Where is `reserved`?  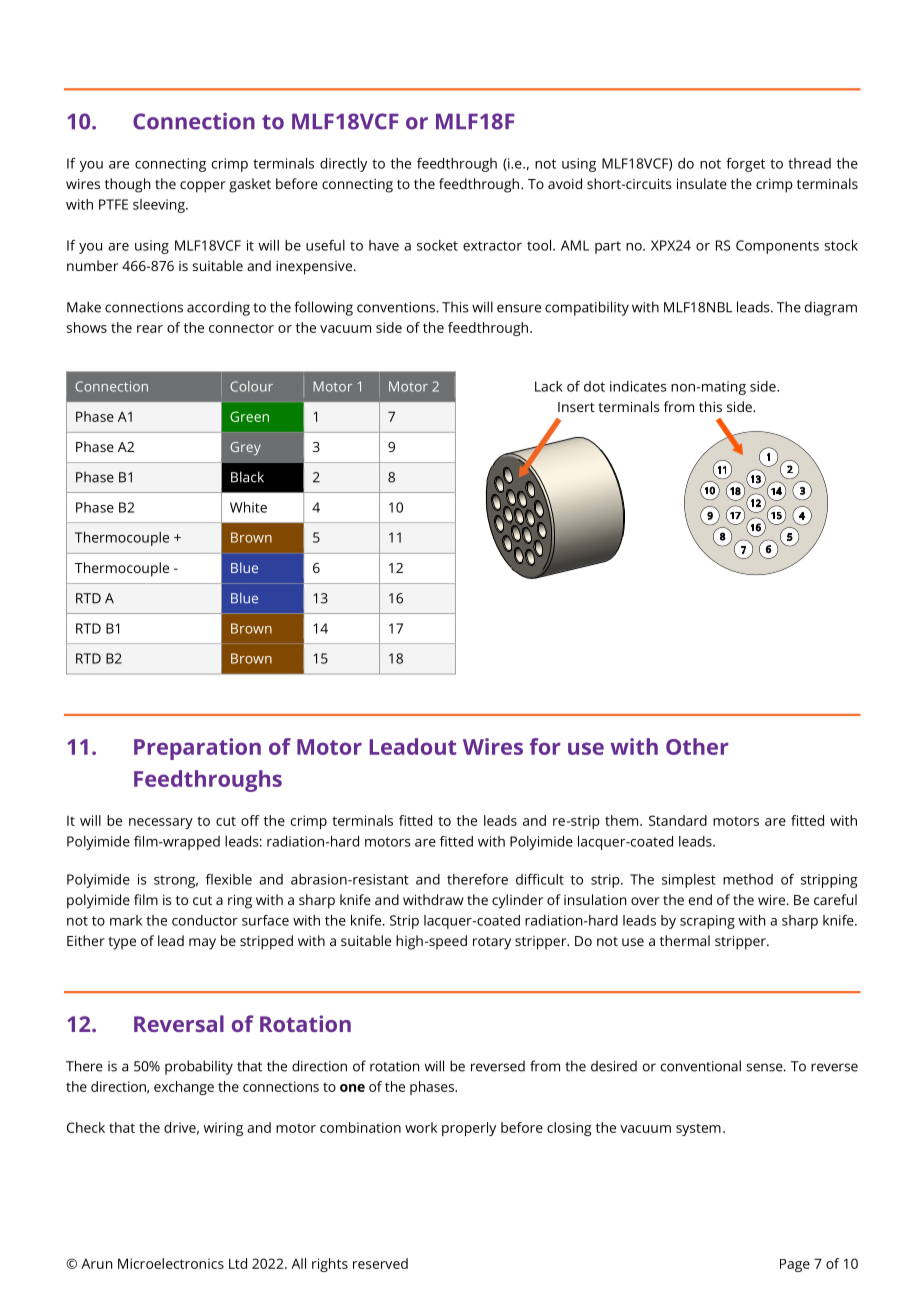 reserved is located at coordinates (380, 1263).
